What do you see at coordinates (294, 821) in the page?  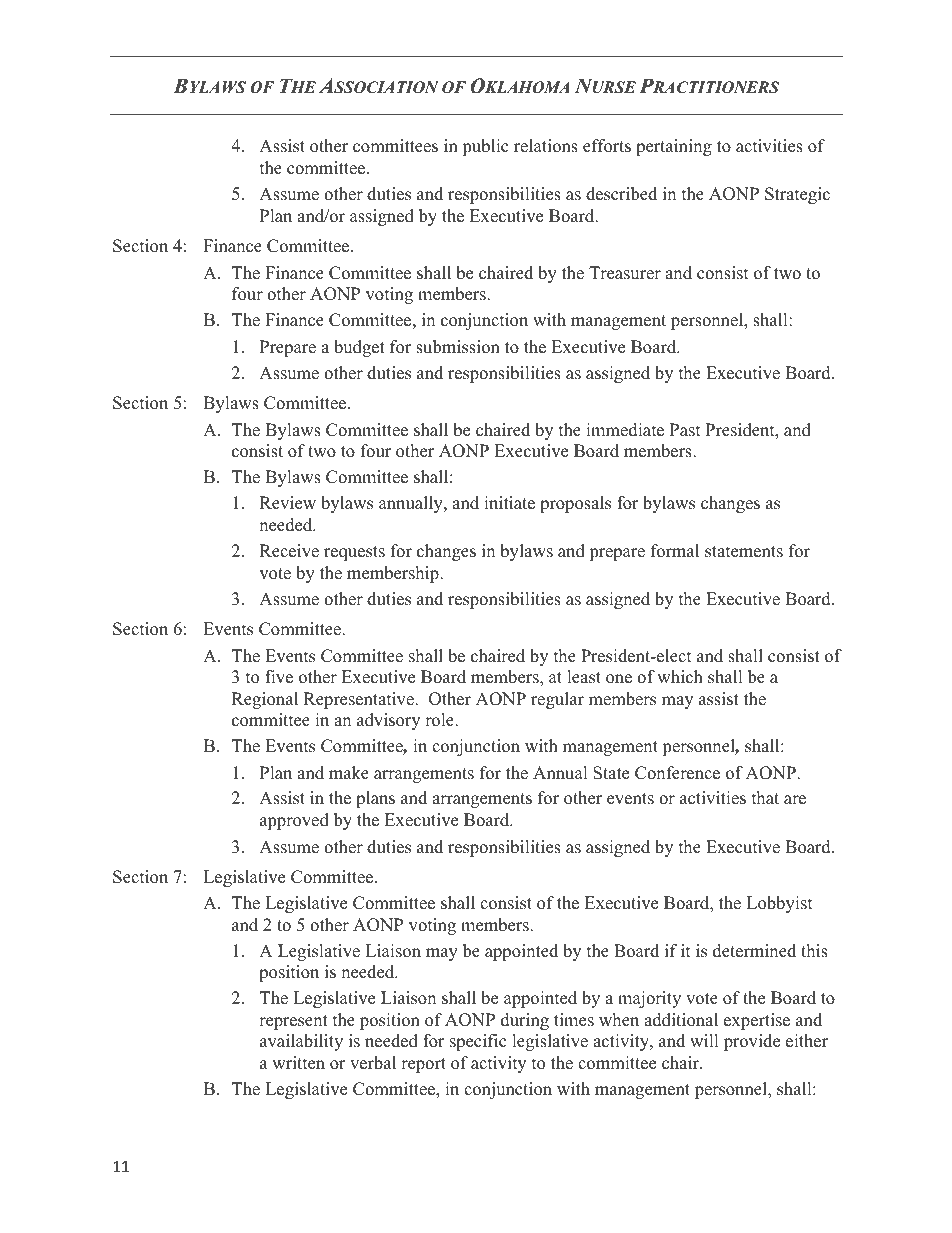 I see `approved` at bounding box center [294, 821].
